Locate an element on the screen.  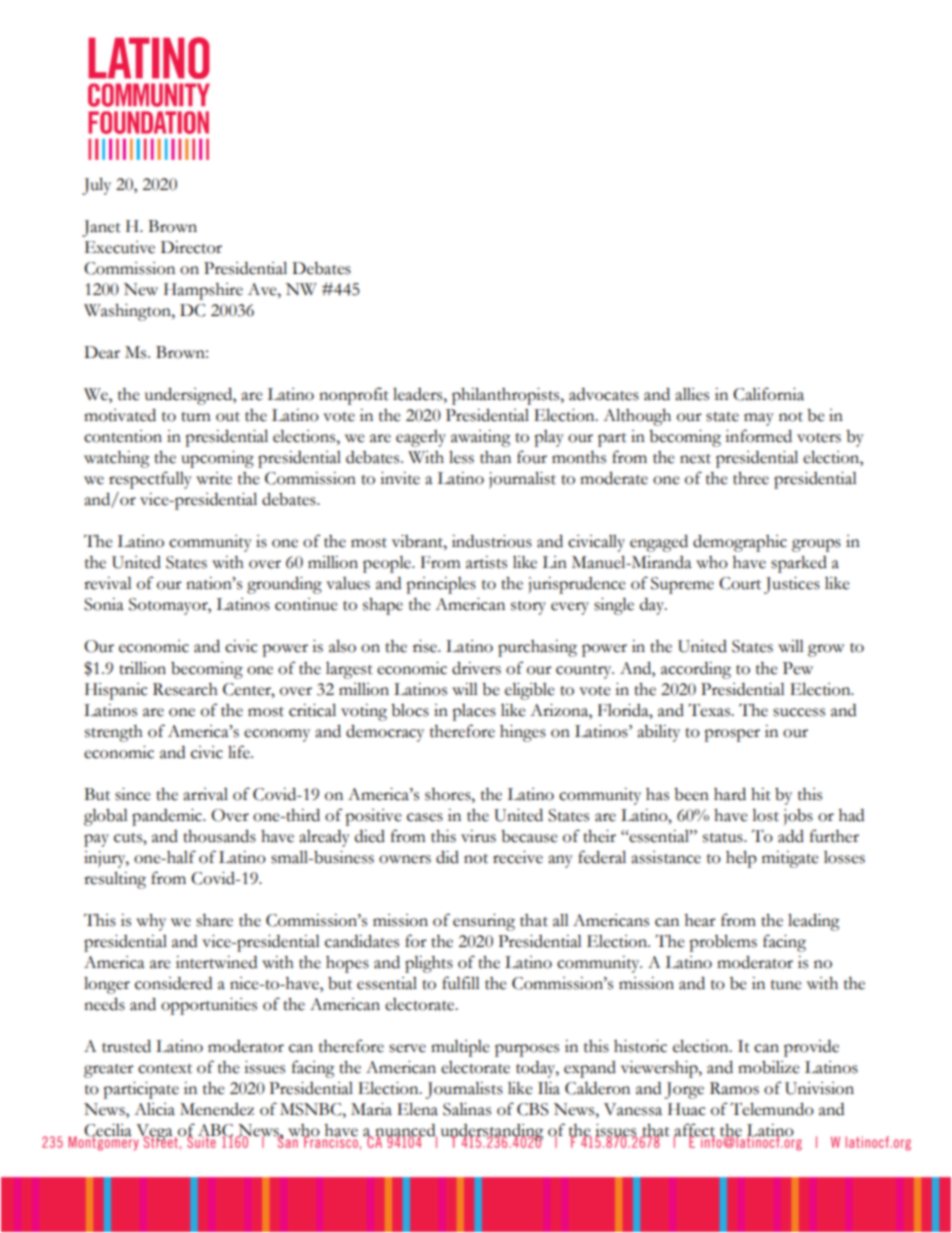
philanthropists is located at coordinates (507, 396).
